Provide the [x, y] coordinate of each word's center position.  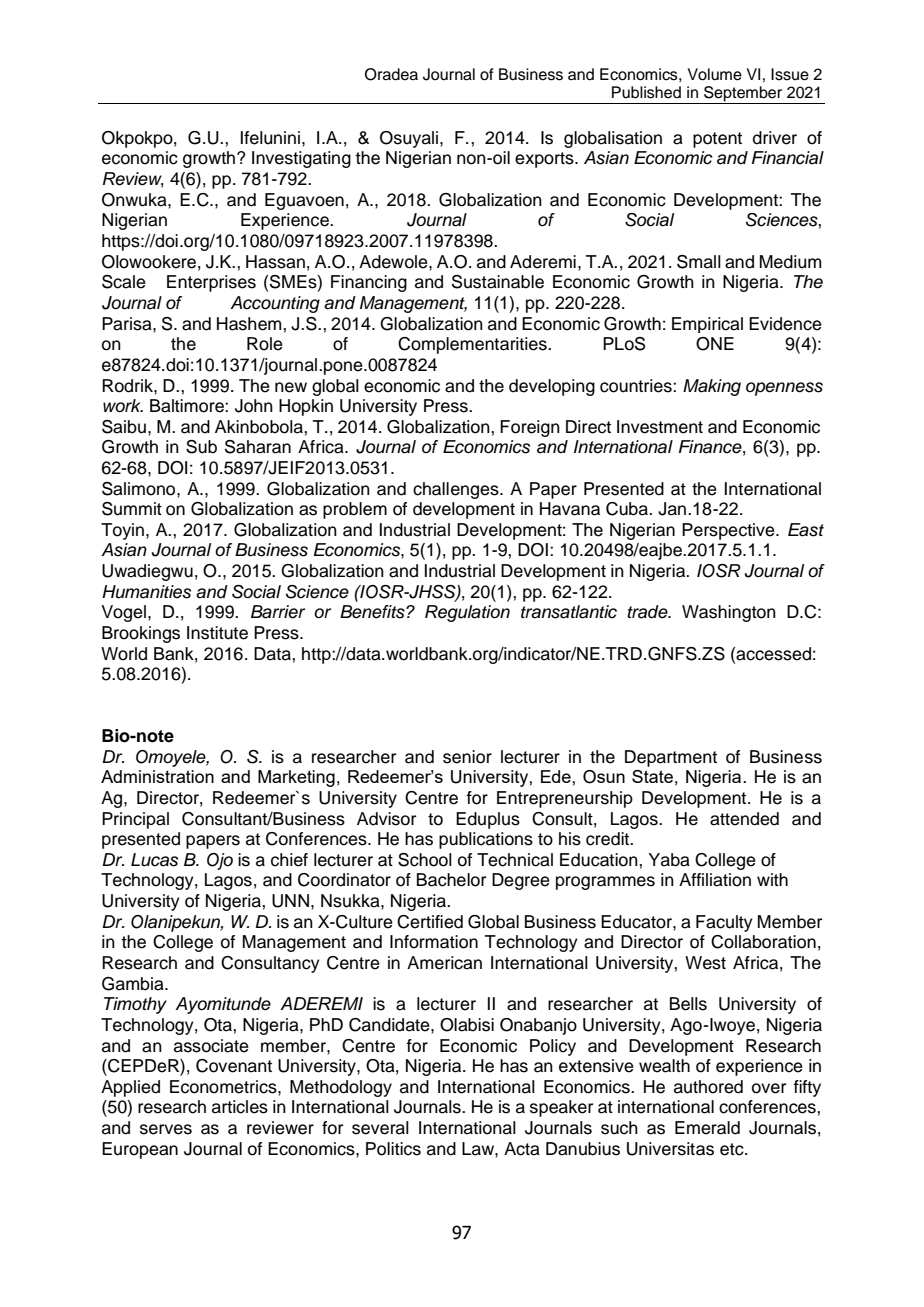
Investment [660, 427]
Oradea [391, 74]
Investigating [301, 159]
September [743, 95]
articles [240, 1107]
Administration [157, 776]
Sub [201, 447]
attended [744, 819]
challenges [457, 490]
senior [467, 757]
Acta [522, 1149]
